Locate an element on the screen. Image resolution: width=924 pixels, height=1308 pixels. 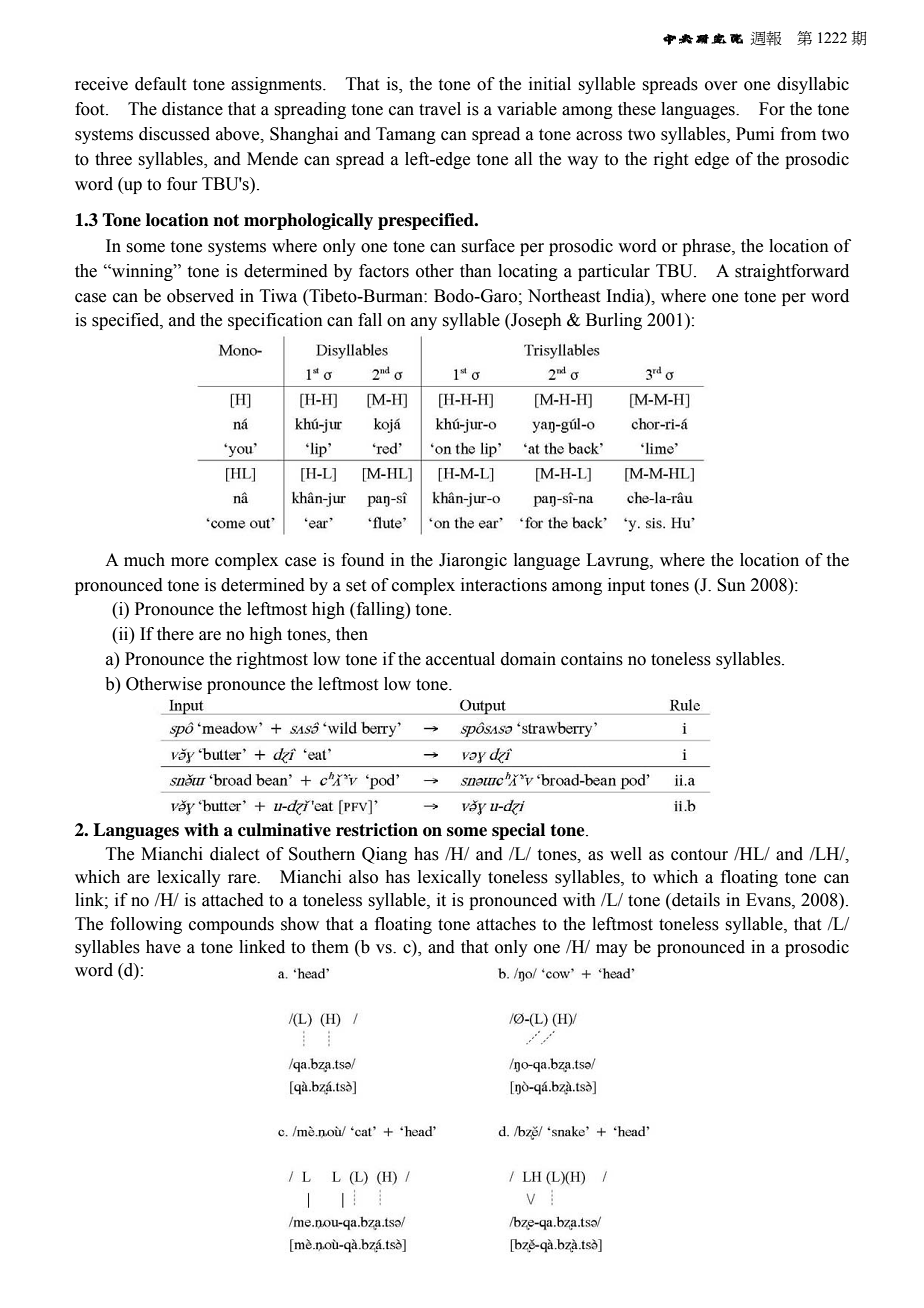
there is located at coordinates (175, 634).
